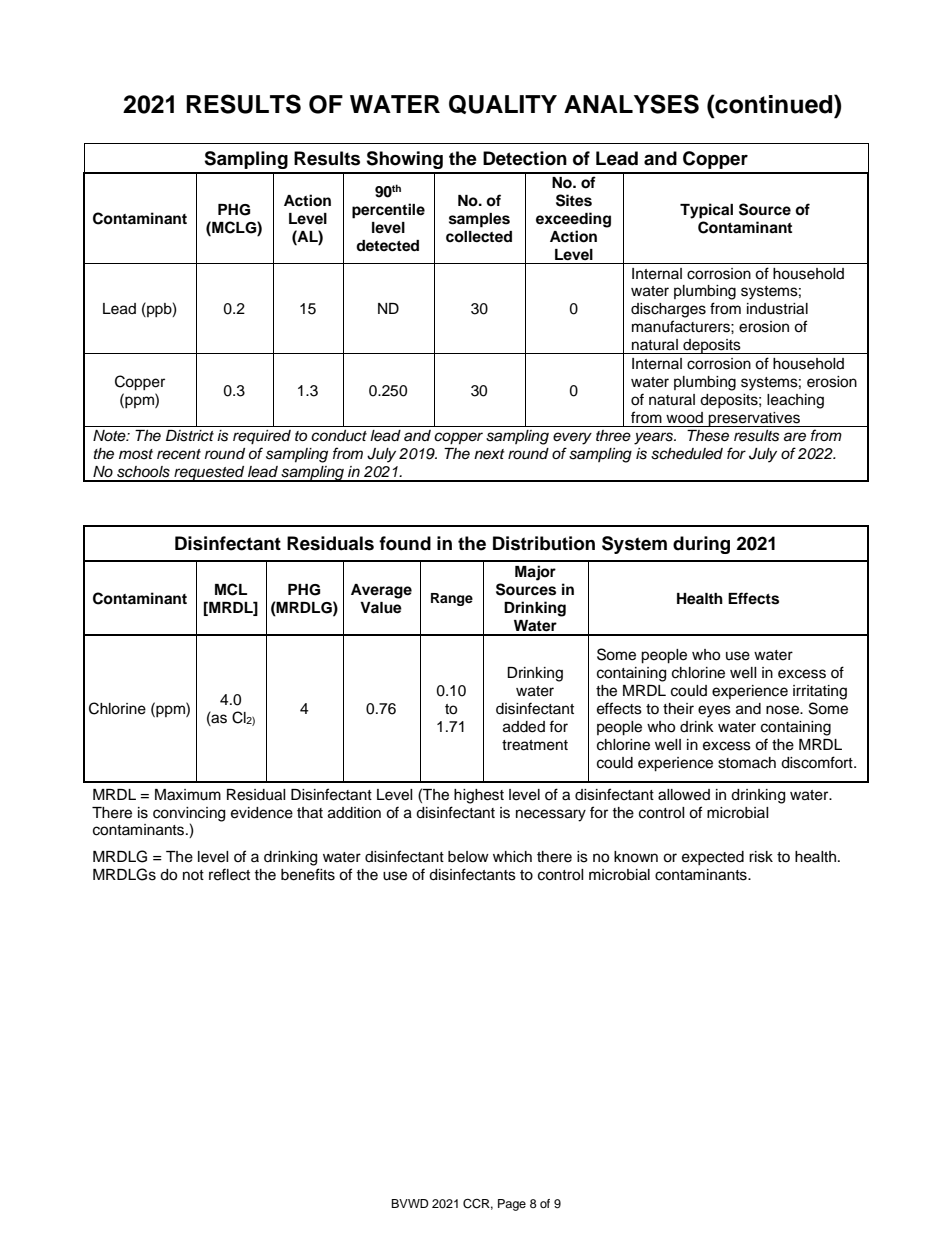  I want to click on reflect, so click(229, 874).
